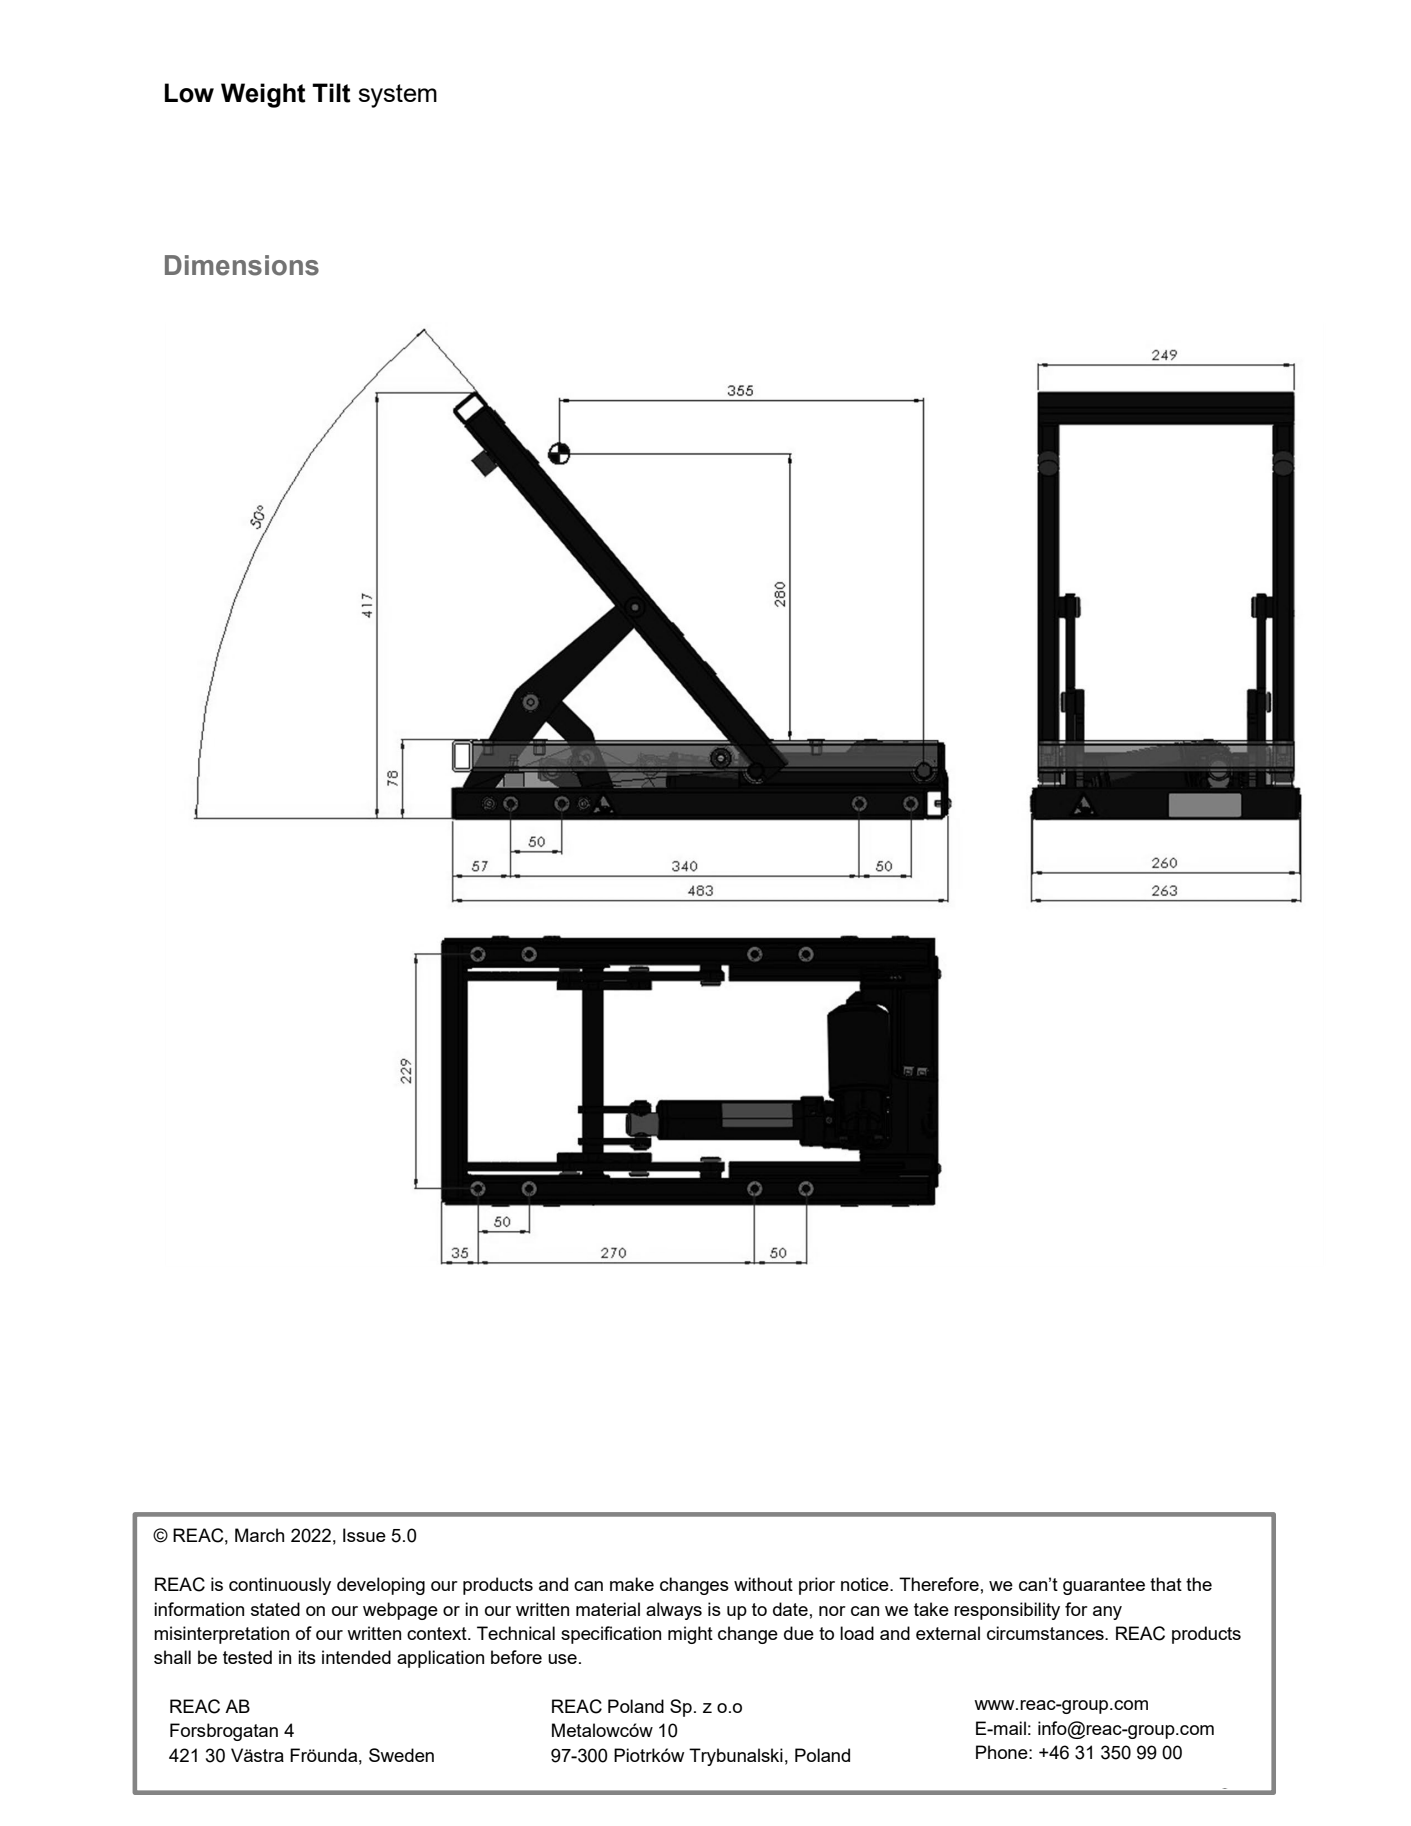  Describe the element at coordinates (242, 265) in the page. I see `Dimensions` at that location.
